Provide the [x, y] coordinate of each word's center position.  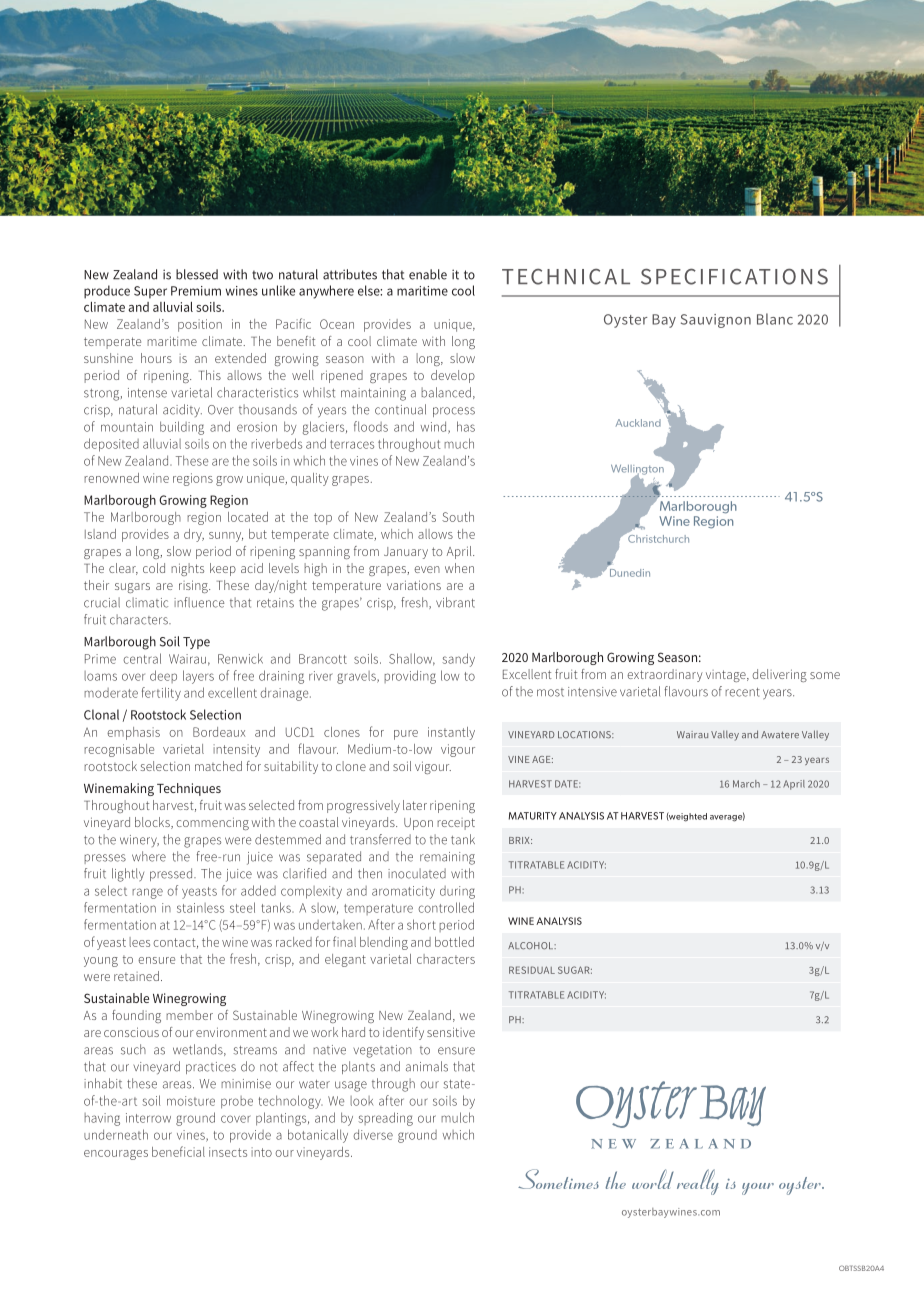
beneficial [178, 1151]
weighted [686, 817]
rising [194, 586]
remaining [447, 858]
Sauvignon [716, 321]
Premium [196, 291]
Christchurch [657, 537]
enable [428, 274]
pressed [171, 874]
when [459, 568]
